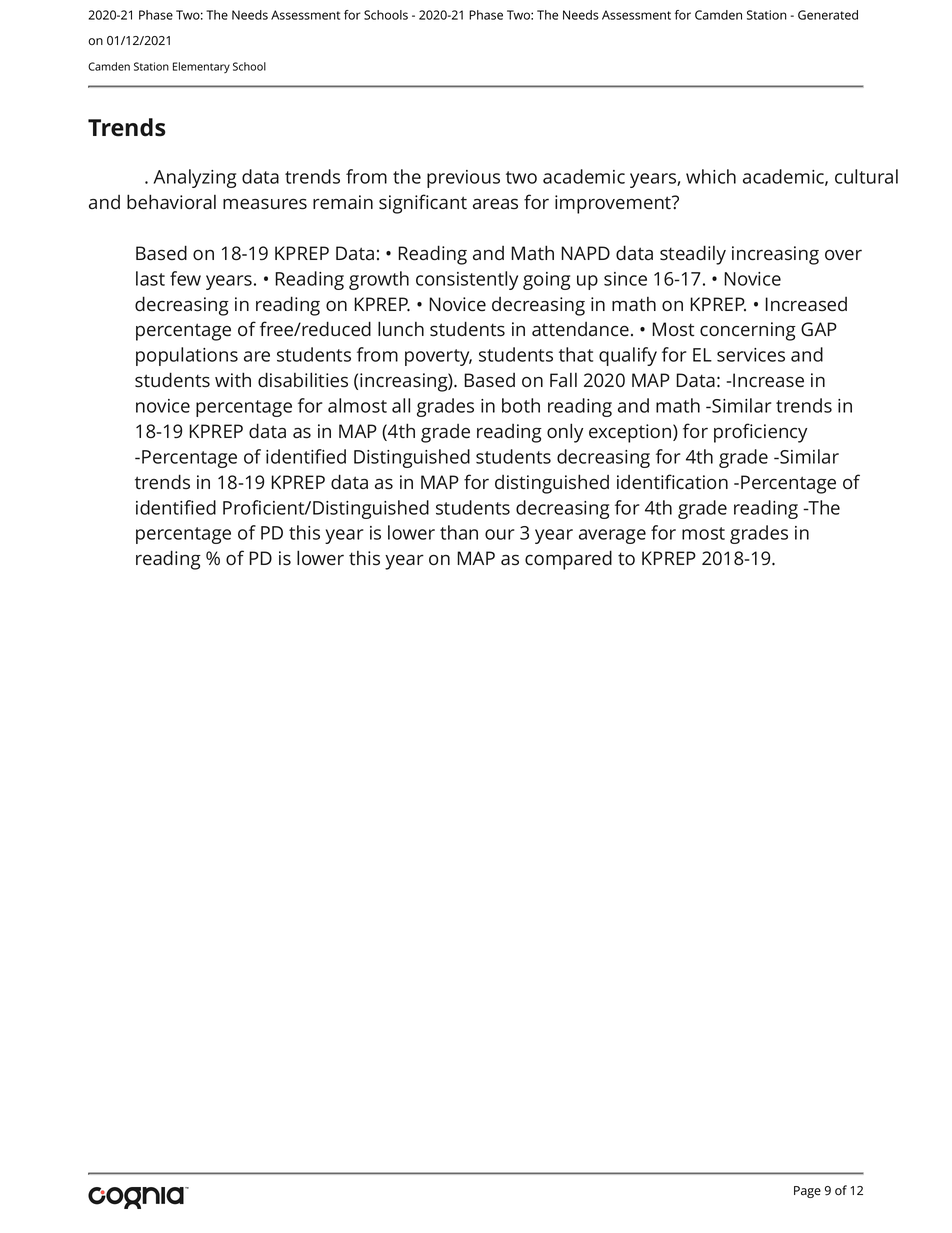  I want to click on identification, so click(672, 482).
